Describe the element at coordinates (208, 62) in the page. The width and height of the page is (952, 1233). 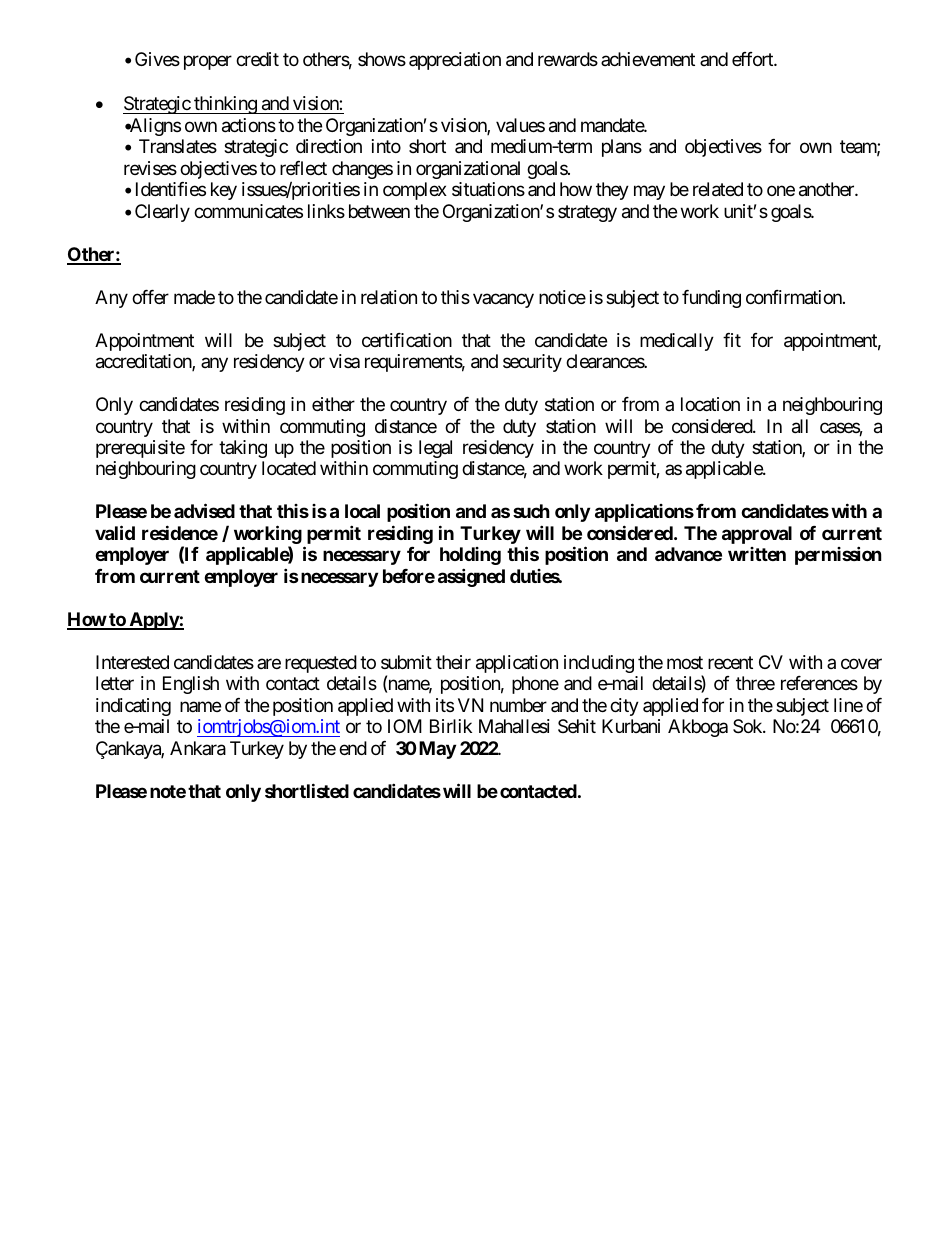
I see `proper` at that location.
